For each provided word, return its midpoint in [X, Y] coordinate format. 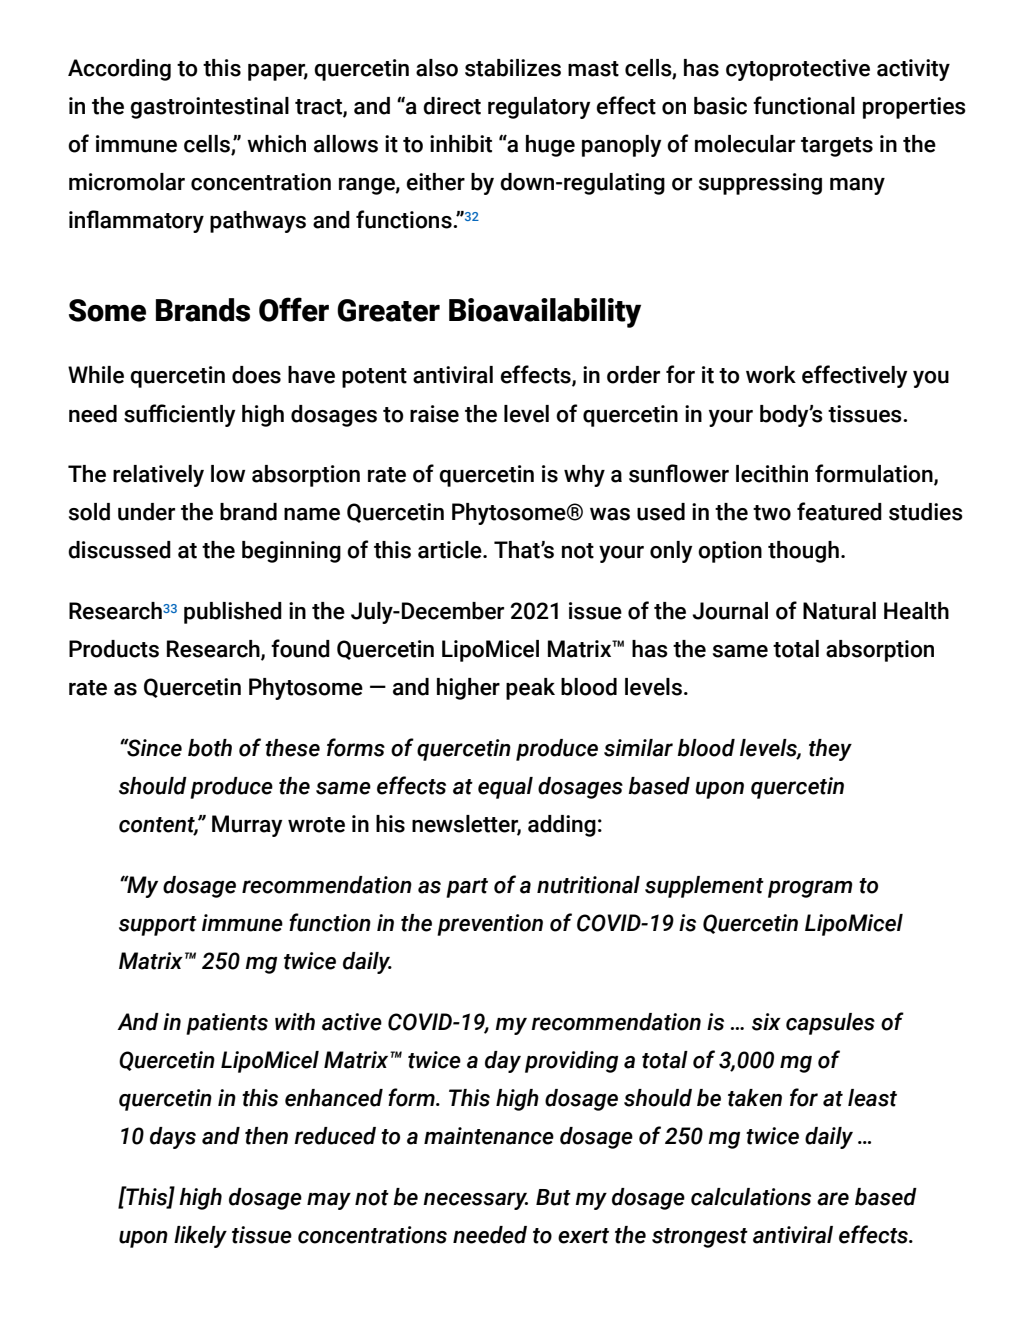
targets [837, 147]
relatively [158, 476]
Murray [247, 826]
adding [562, 826]
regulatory [539, 108]
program [810, 889]
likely [200, 1237]
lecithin [772, 474]
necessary [475, 1201]
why [584, 476]
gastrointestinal [210, 108]
